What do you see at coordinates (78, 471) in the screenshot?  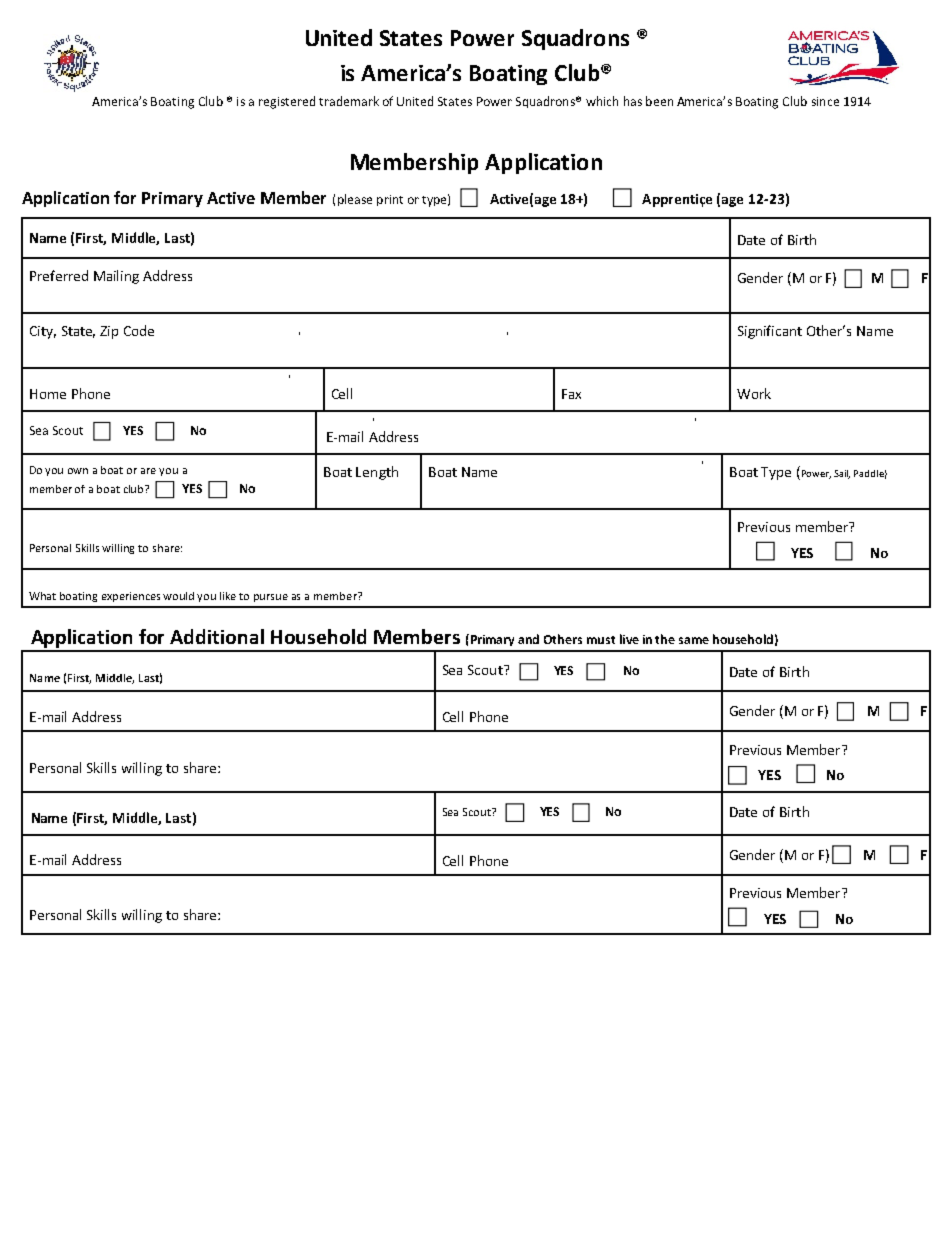 I see `own` at bounding box center [78, 471].
